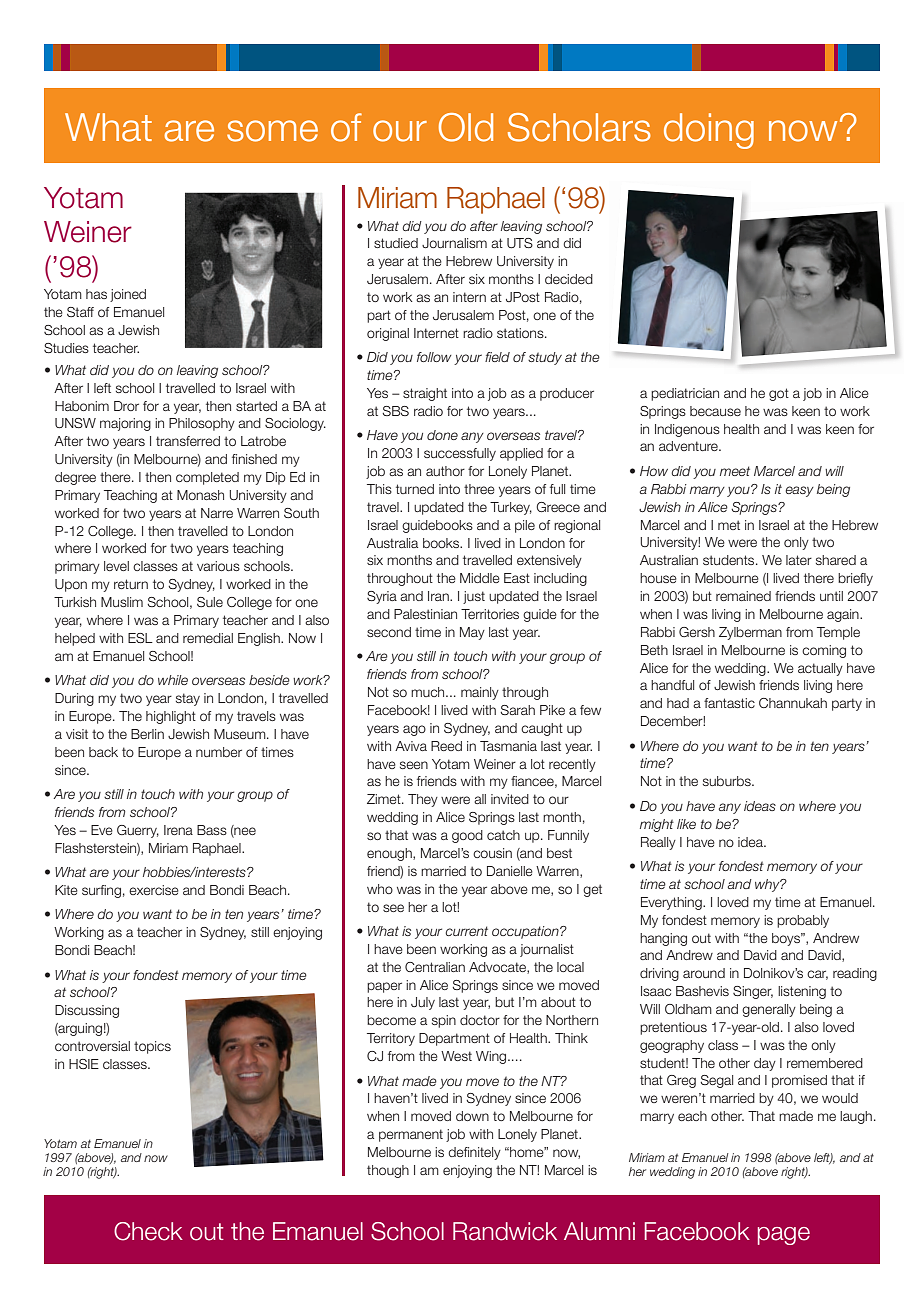 This image has width=924, height=1308. Describe the element at coordinates (709, 131) in the image. I see `doing` at that location.
